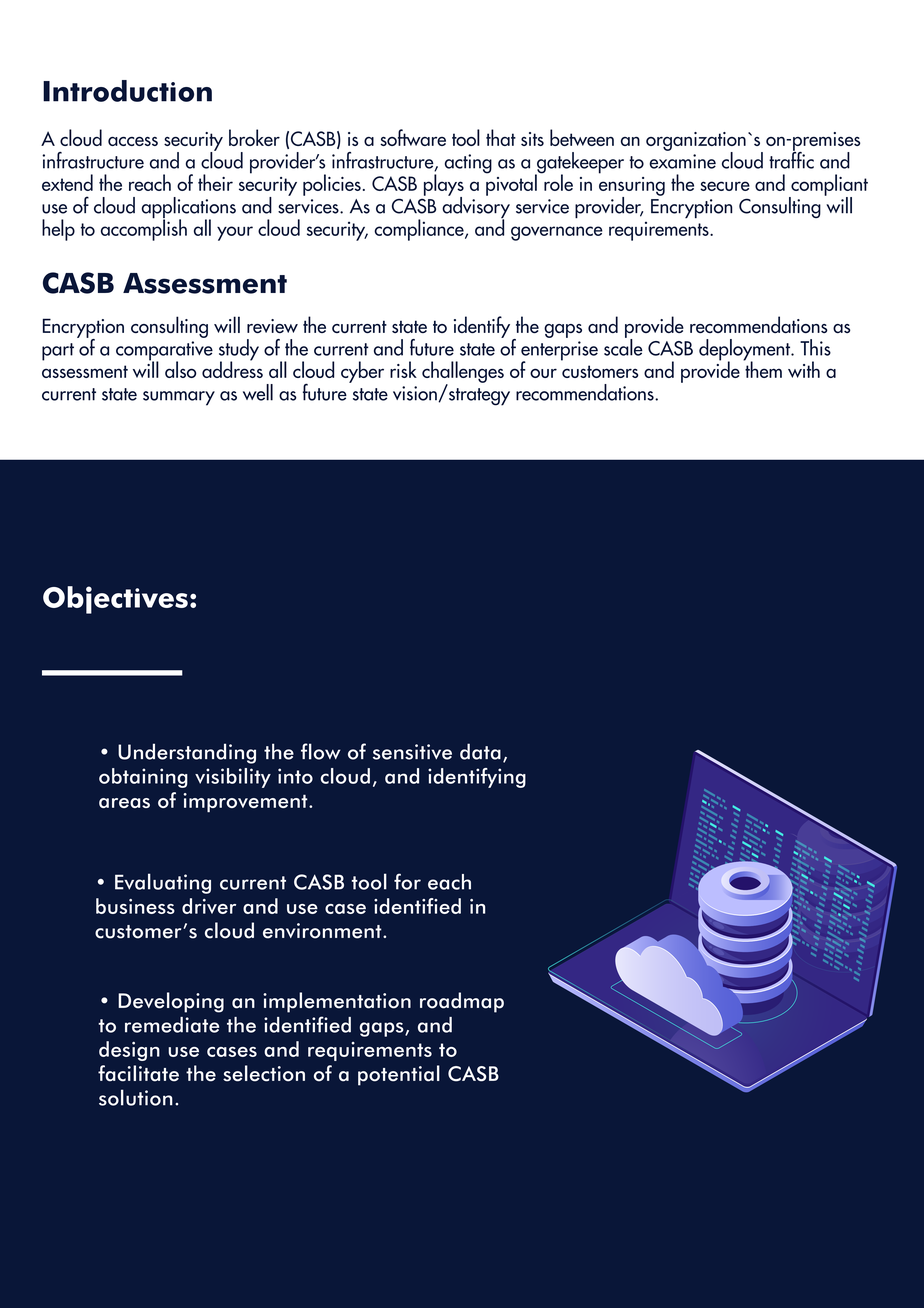 The height and width of the document is (1308, 924). Describe the element at coordinates (133, 141) in the document. I see `access` at that location.
